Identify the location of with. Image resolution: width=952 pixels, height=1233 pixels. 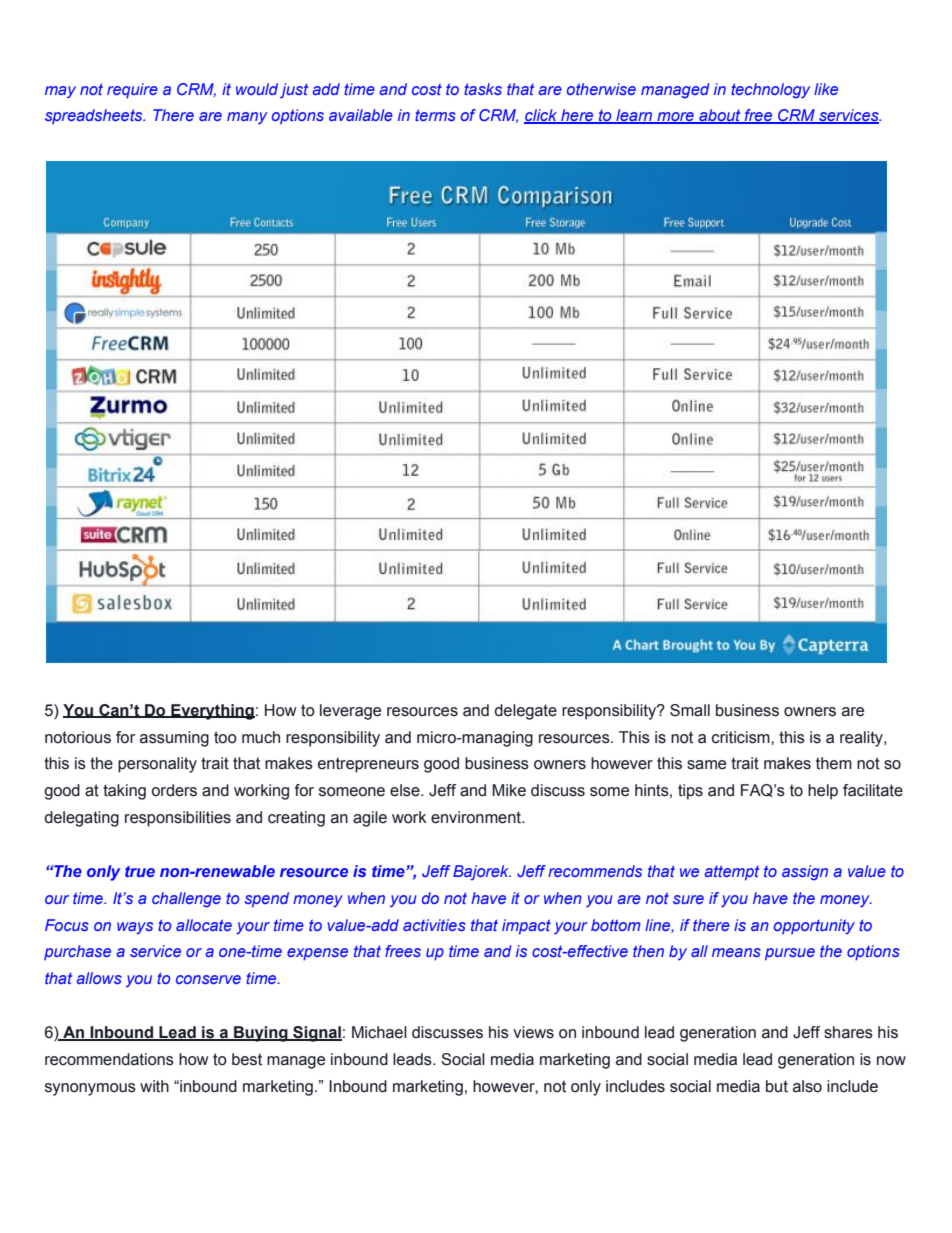
(154, 1086).
